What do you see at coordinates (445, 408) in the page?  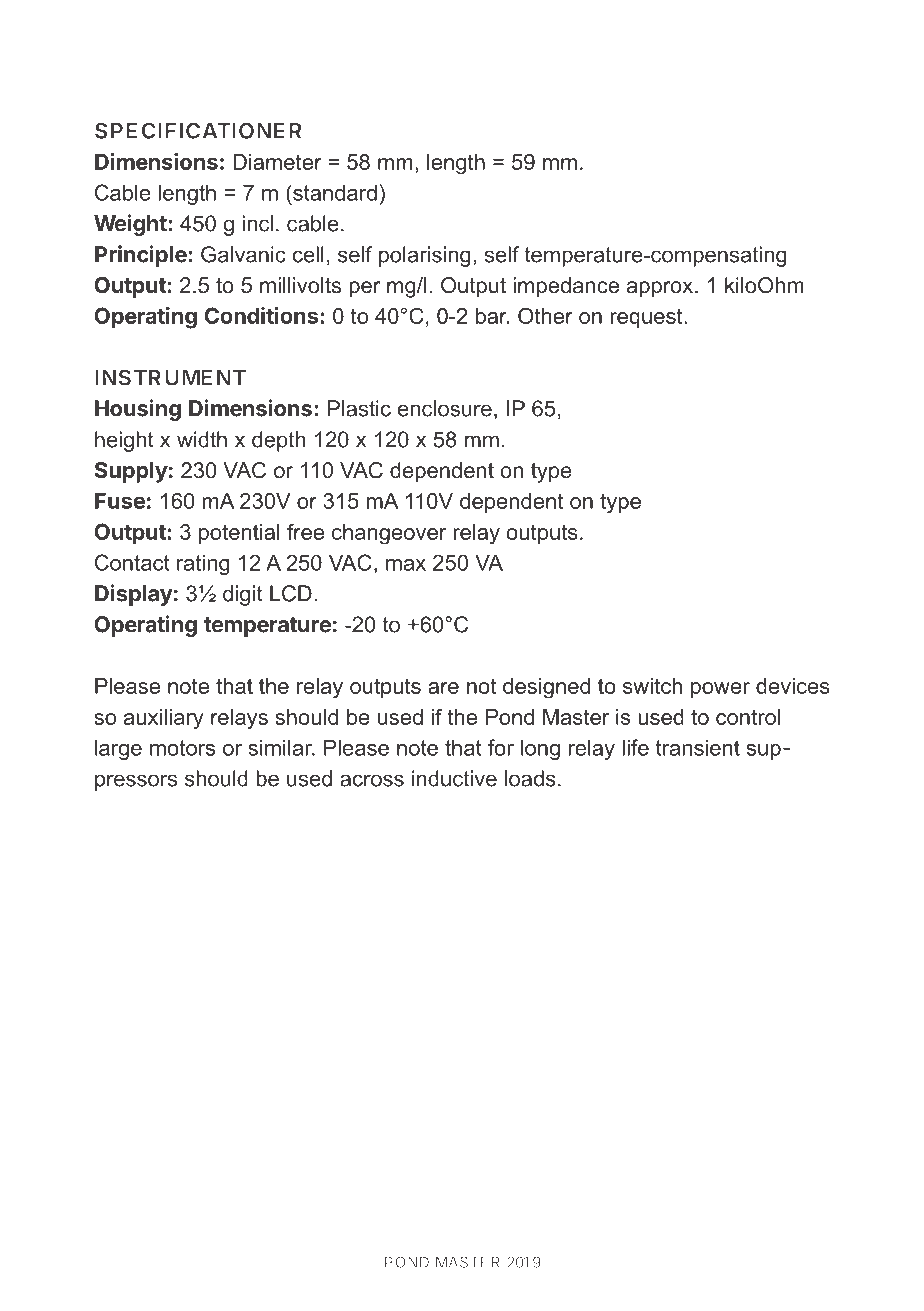 I see `enclosure` at bounding box center [445, 408].
